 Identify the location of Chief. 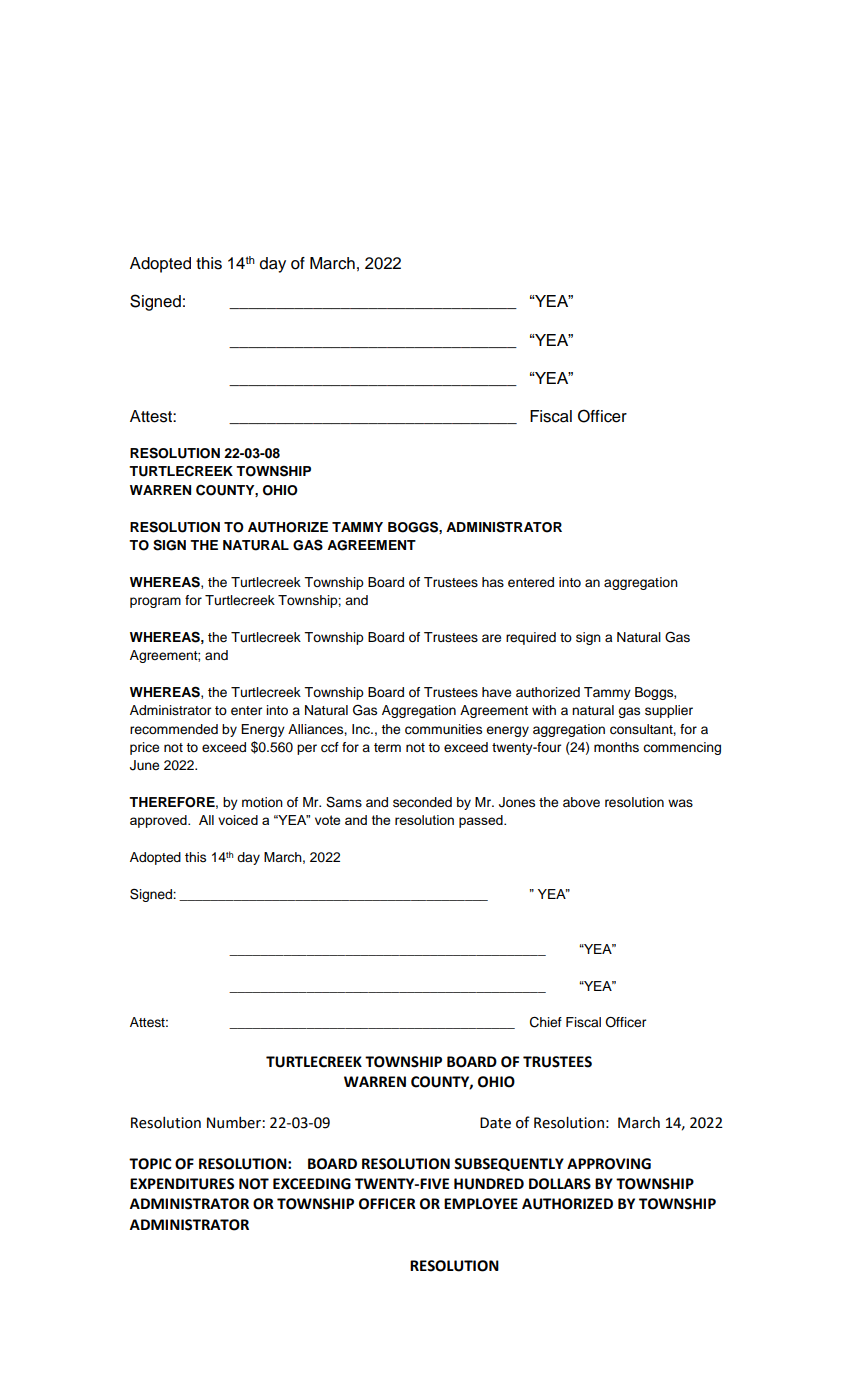
(546, 1022).
